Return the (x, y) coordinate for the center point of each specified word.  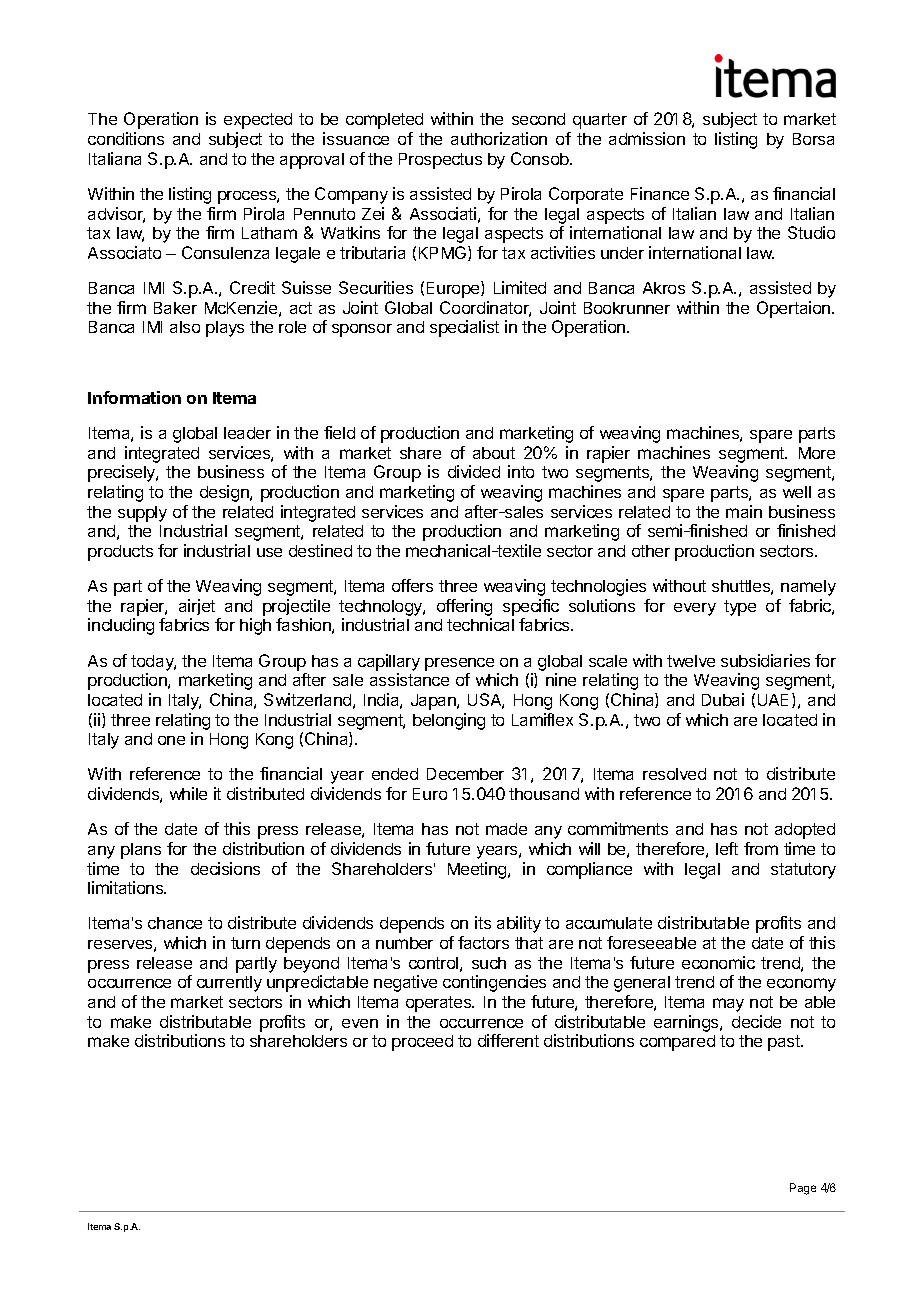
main (744, 511)
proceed (422, 1043)
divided (474, 471)
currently (229, 984)
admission (647, 138)
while (188, 793)
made (506, 829)
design (225, 493)
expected (258, 121)
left (727, 848)
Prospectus (440, 161)
